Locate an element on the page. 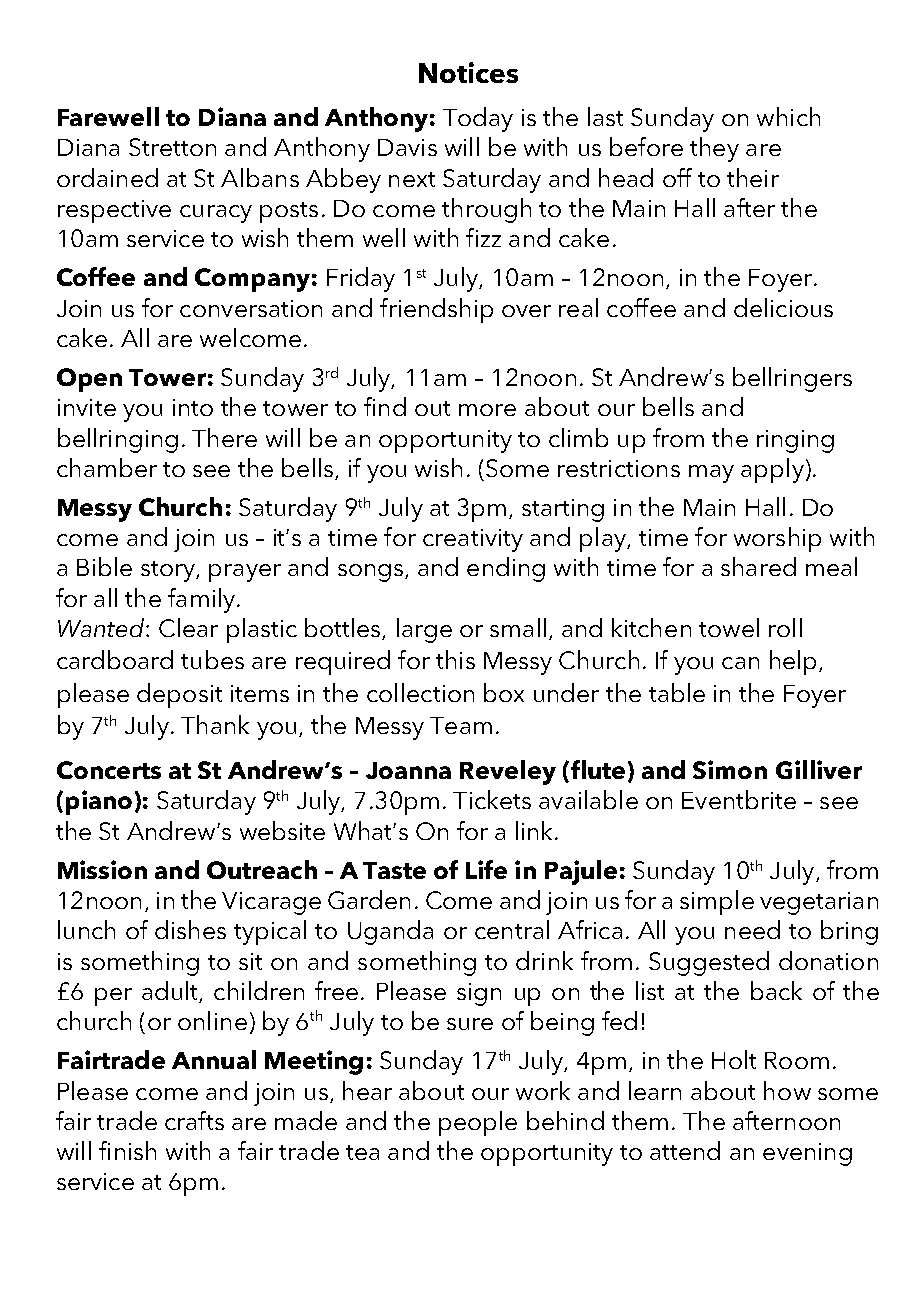 Image resolution: width=924 pixels, height=1308 pixels. Clear is located at coordinates (188, 627).
